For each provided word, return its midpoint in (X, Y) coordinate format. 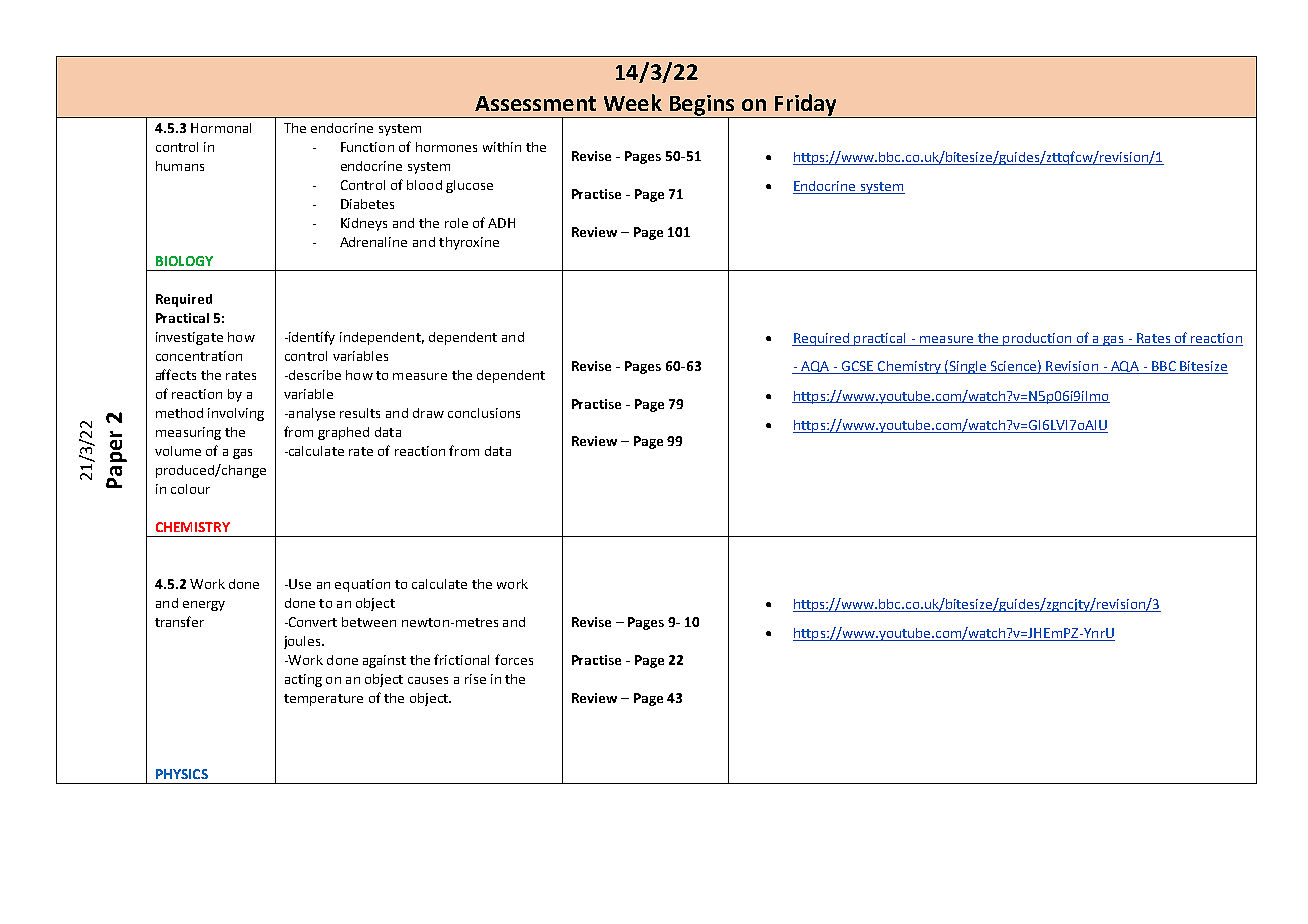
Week (633, 102)
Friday (805, 105)
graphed (343, 433)
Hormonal (221, 128)
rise (475, 679)
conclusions (484, 413)
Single (968, 367)
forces (514, 659)
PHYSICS (182, 774)
